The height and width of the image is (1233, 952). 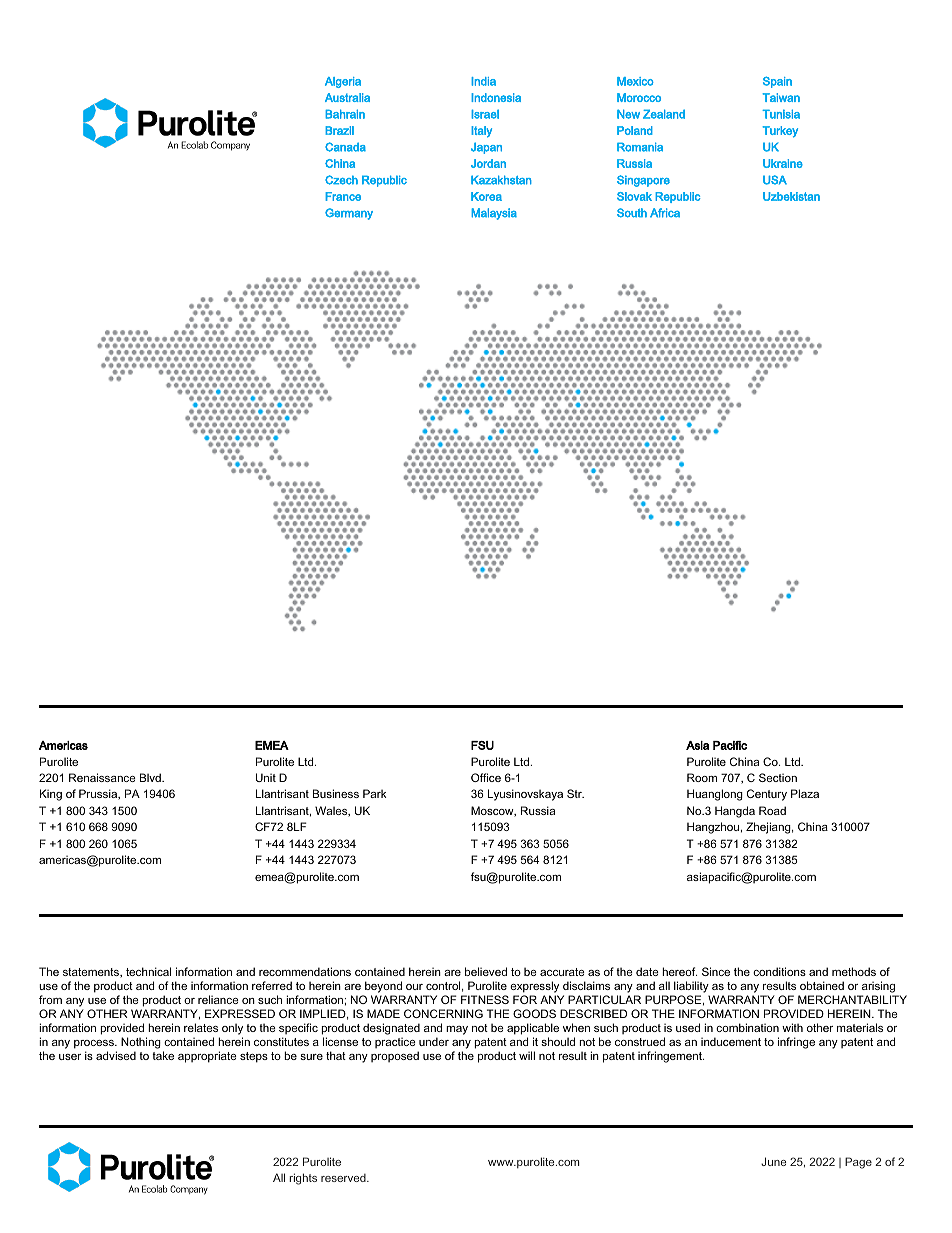 What do you see at coordinates (494, 214) in the image?
I see `Malaysia` at bounding box center [494, 214].
